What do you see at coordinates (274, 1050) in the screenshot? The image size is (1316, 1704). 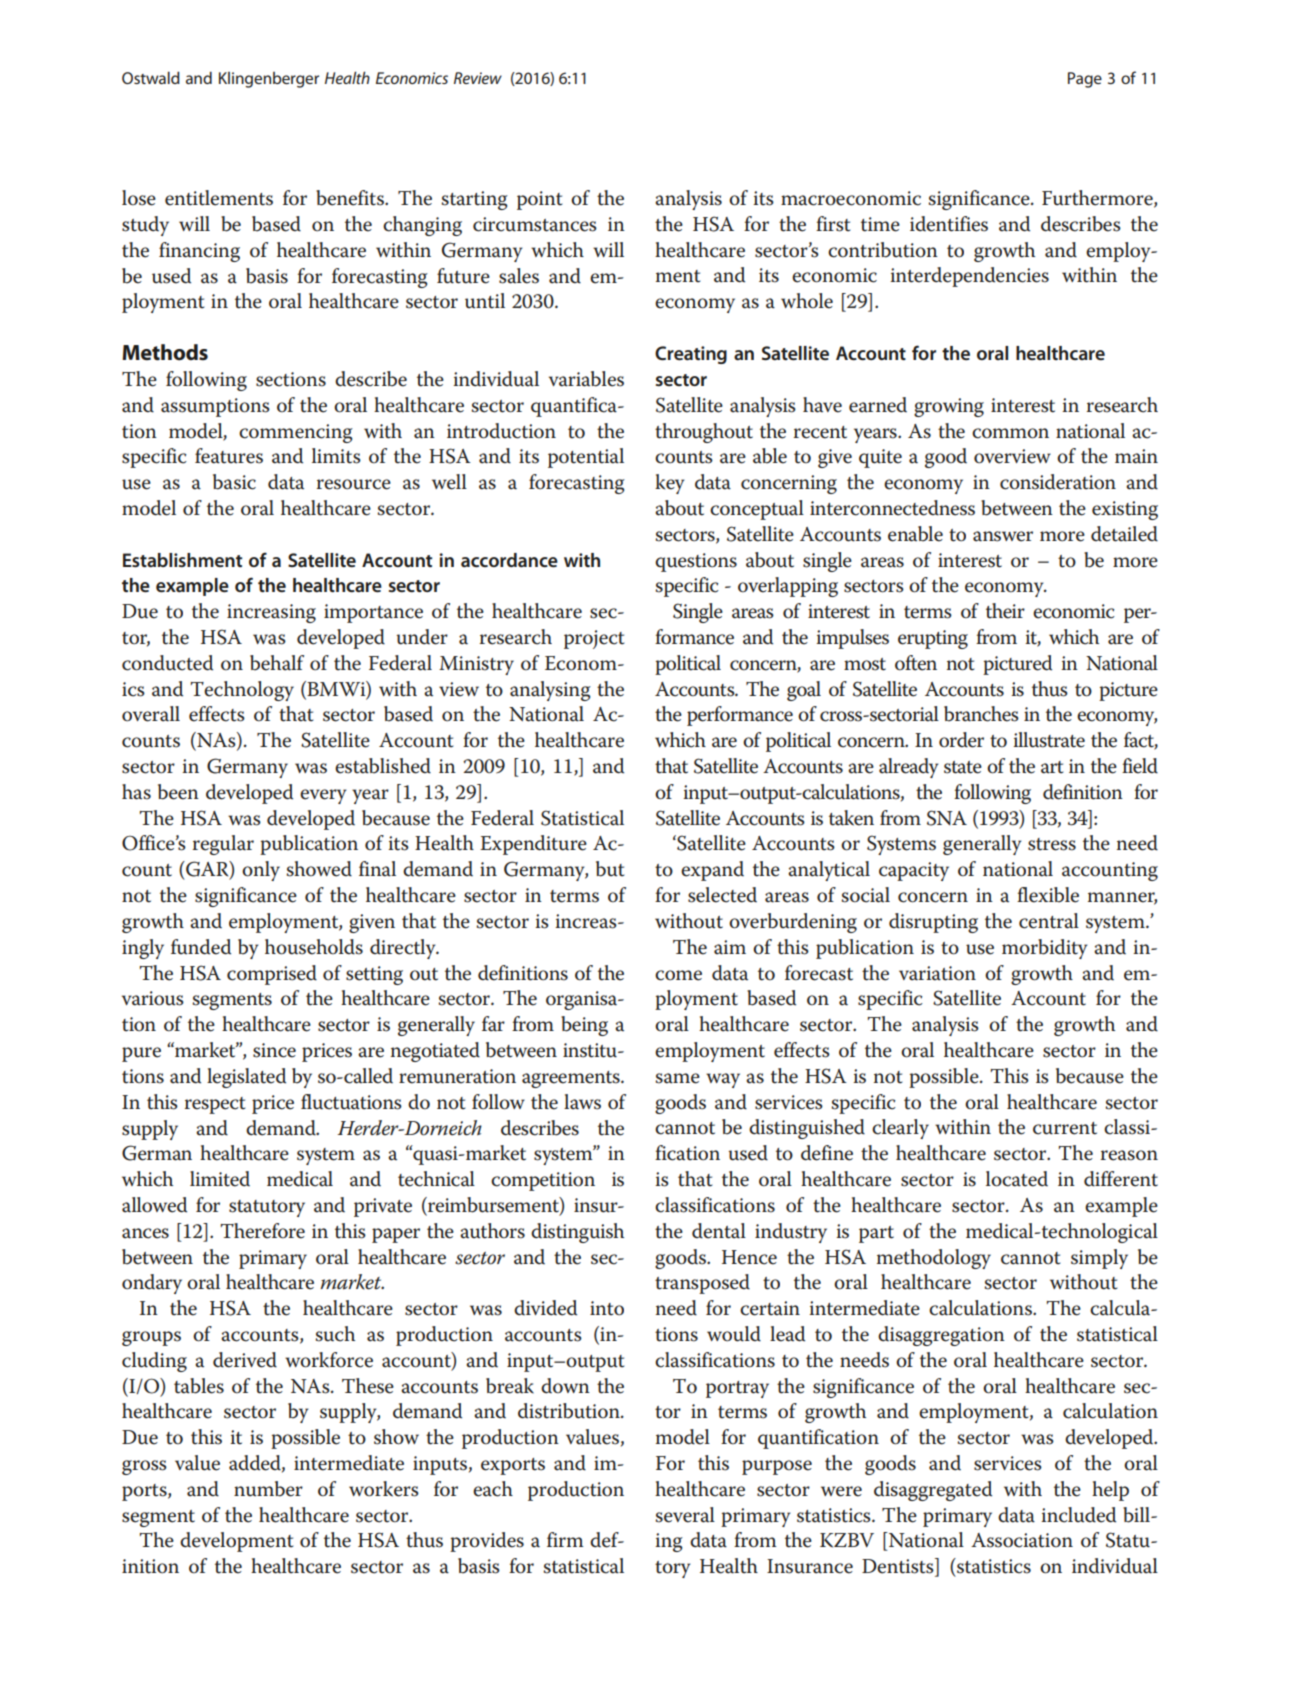 I see `since` at bounding box center [274, 1050].
